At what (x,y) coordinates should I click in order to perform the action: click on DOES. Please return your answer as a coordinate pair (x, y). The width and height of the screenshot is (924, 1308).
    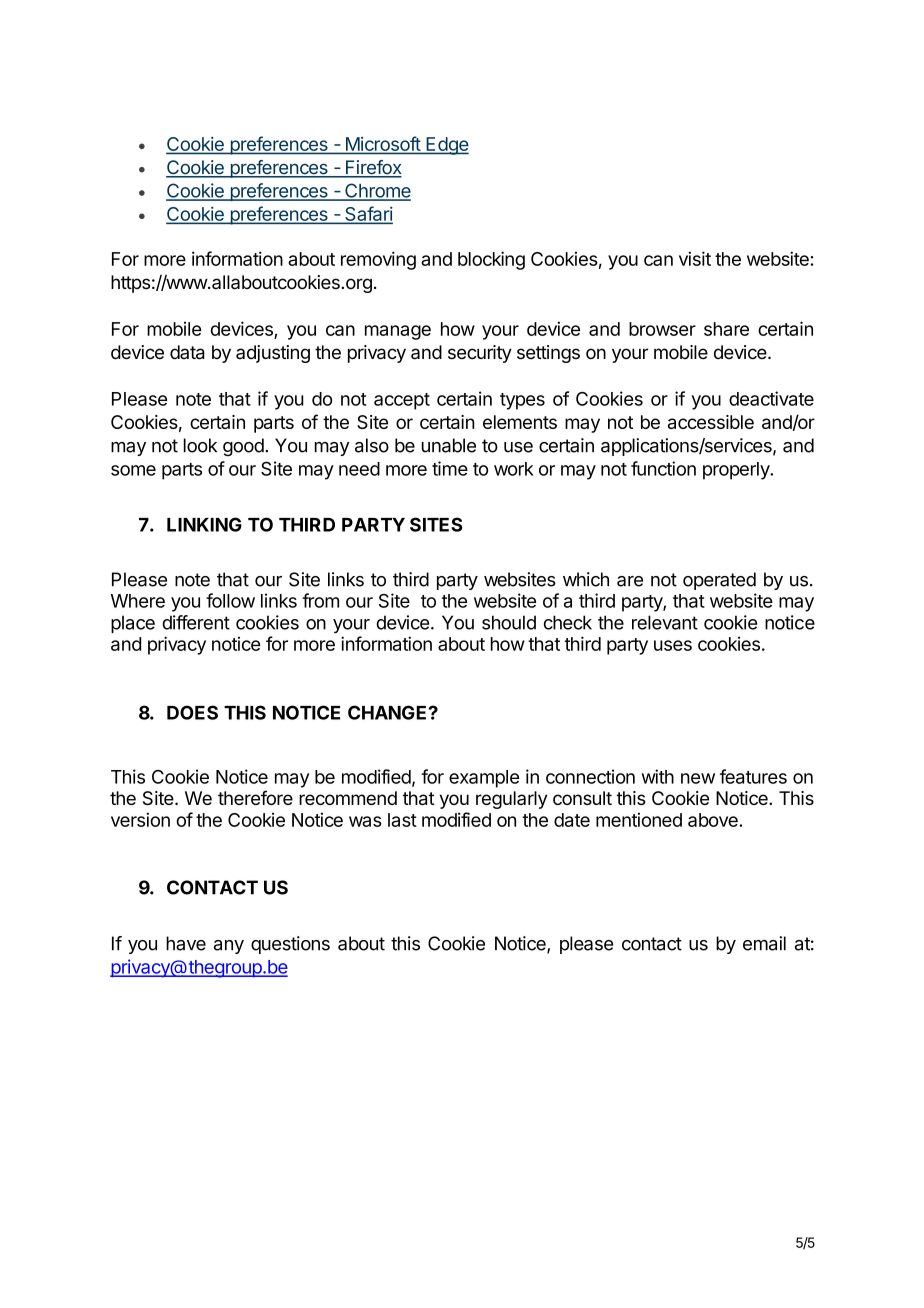
    Looking at the image, I should click on (192, 712).
